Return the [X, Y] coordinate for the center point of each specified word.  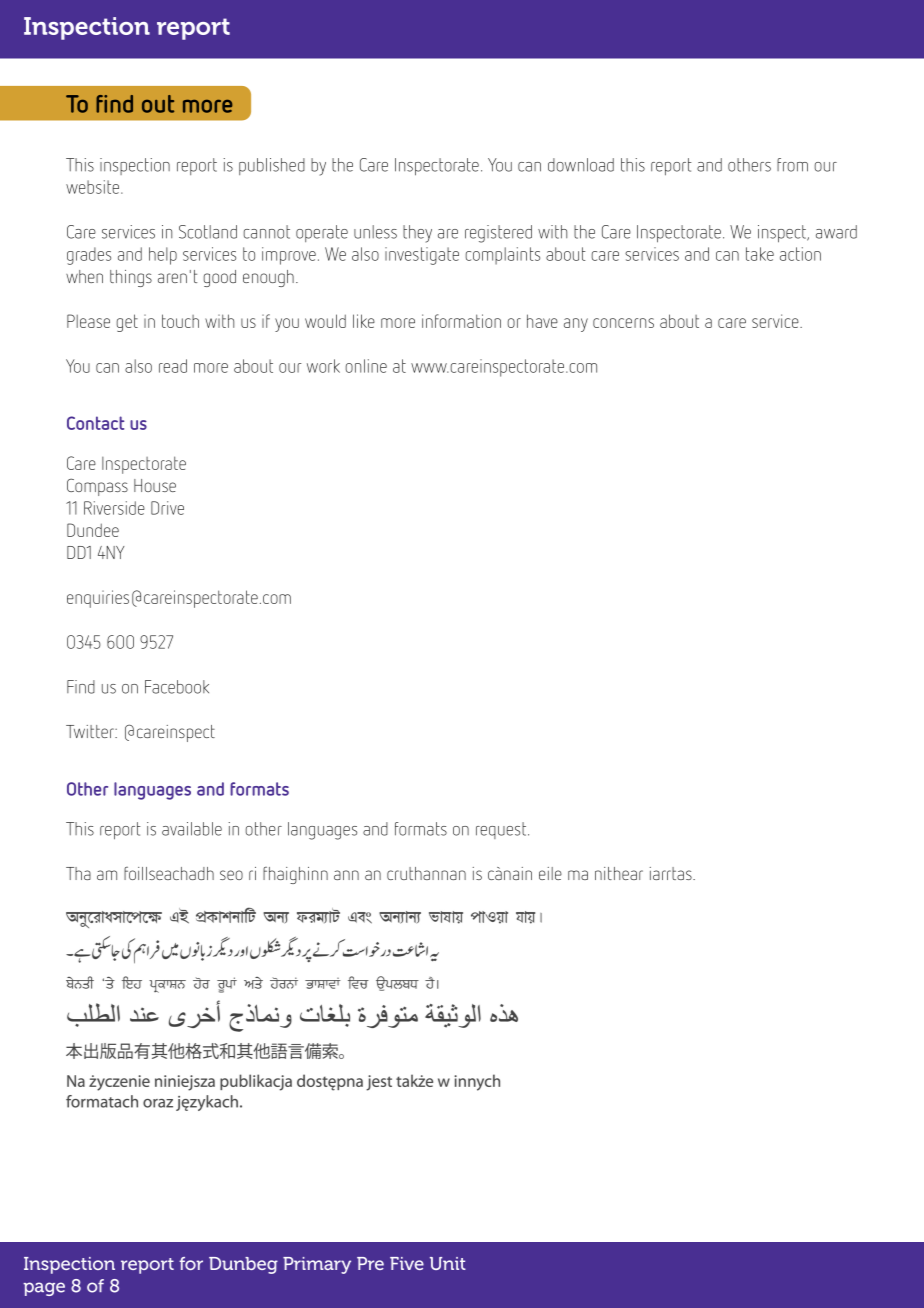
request [502, 830]
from [792, 165]
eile [550, 873]
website [94, 187]
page [44, 1289]
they [417, 234]
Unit [448, 1263]
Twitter [91, 731]
